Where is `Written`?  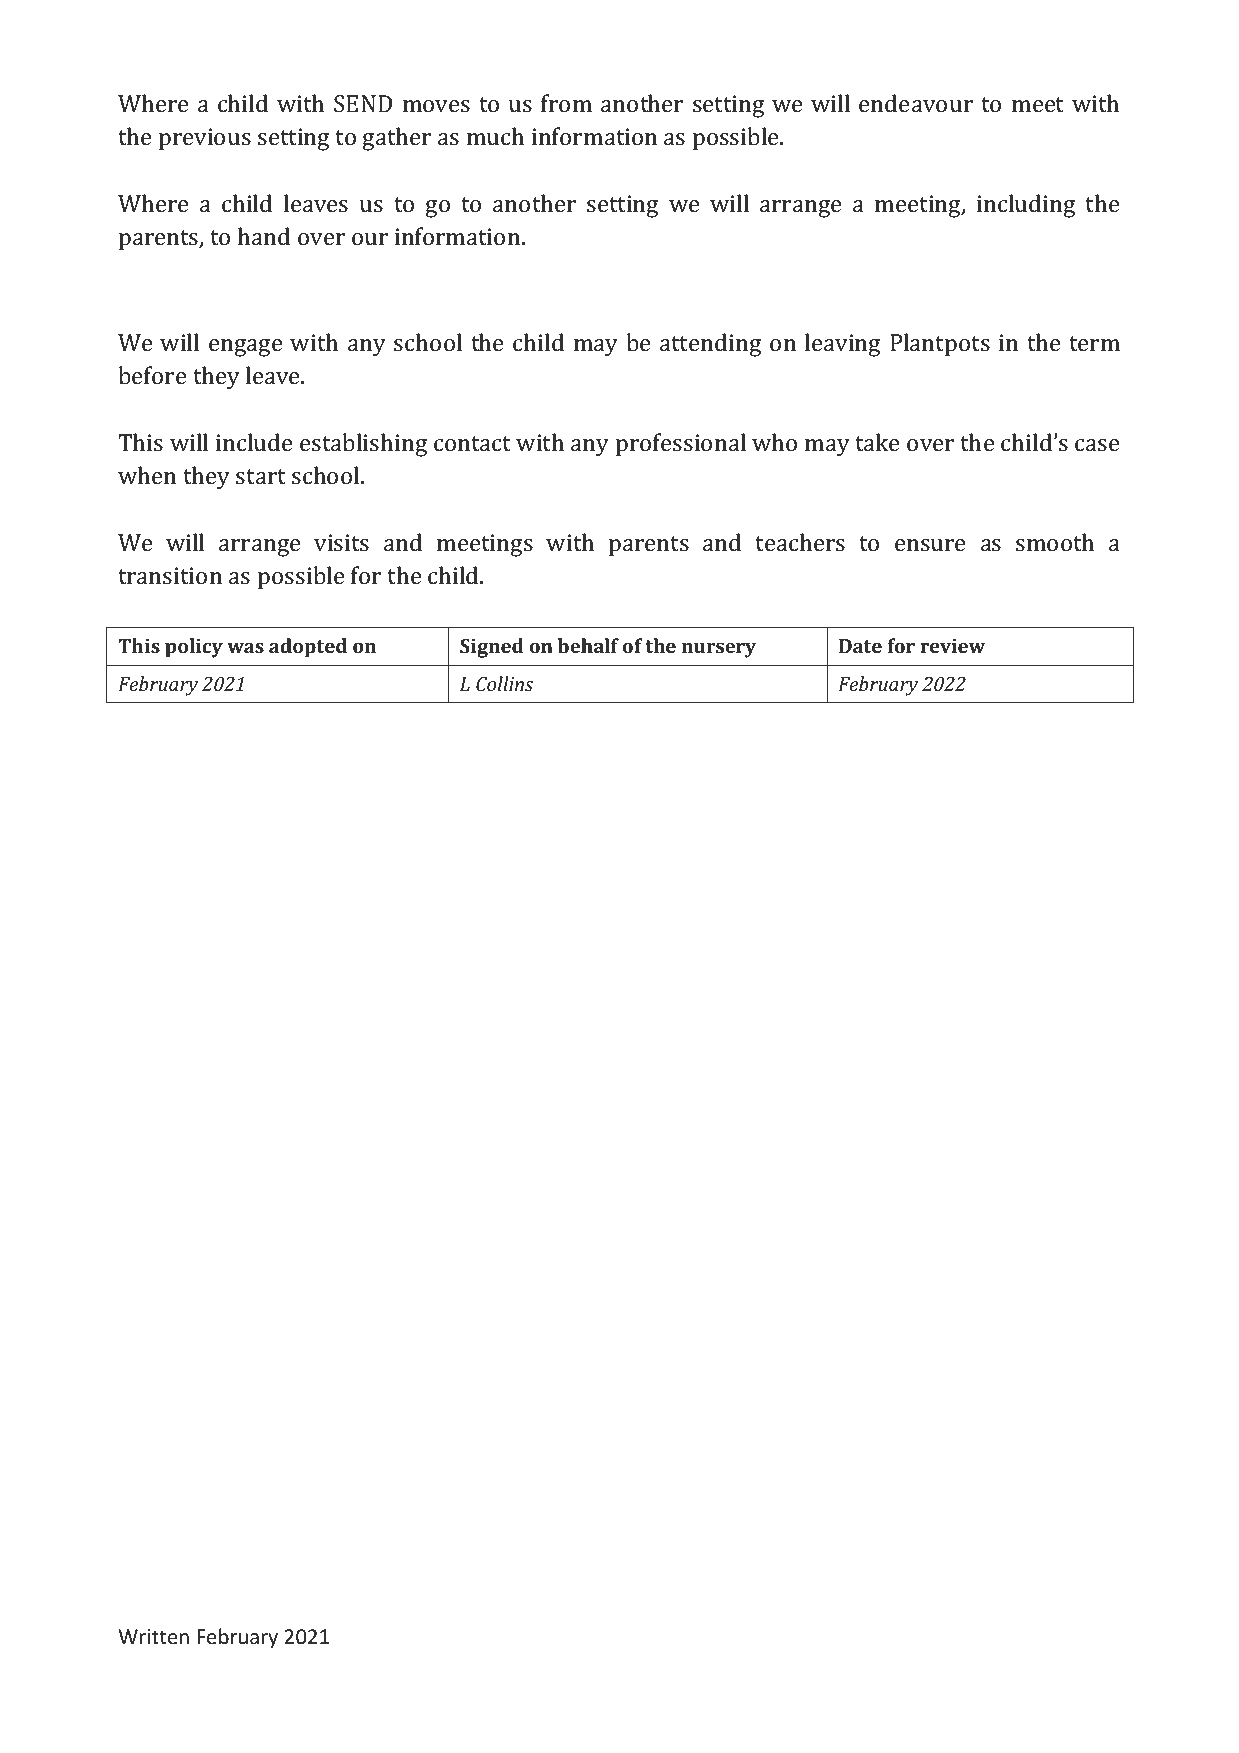 Written is located at coordinates (154, 1636).
